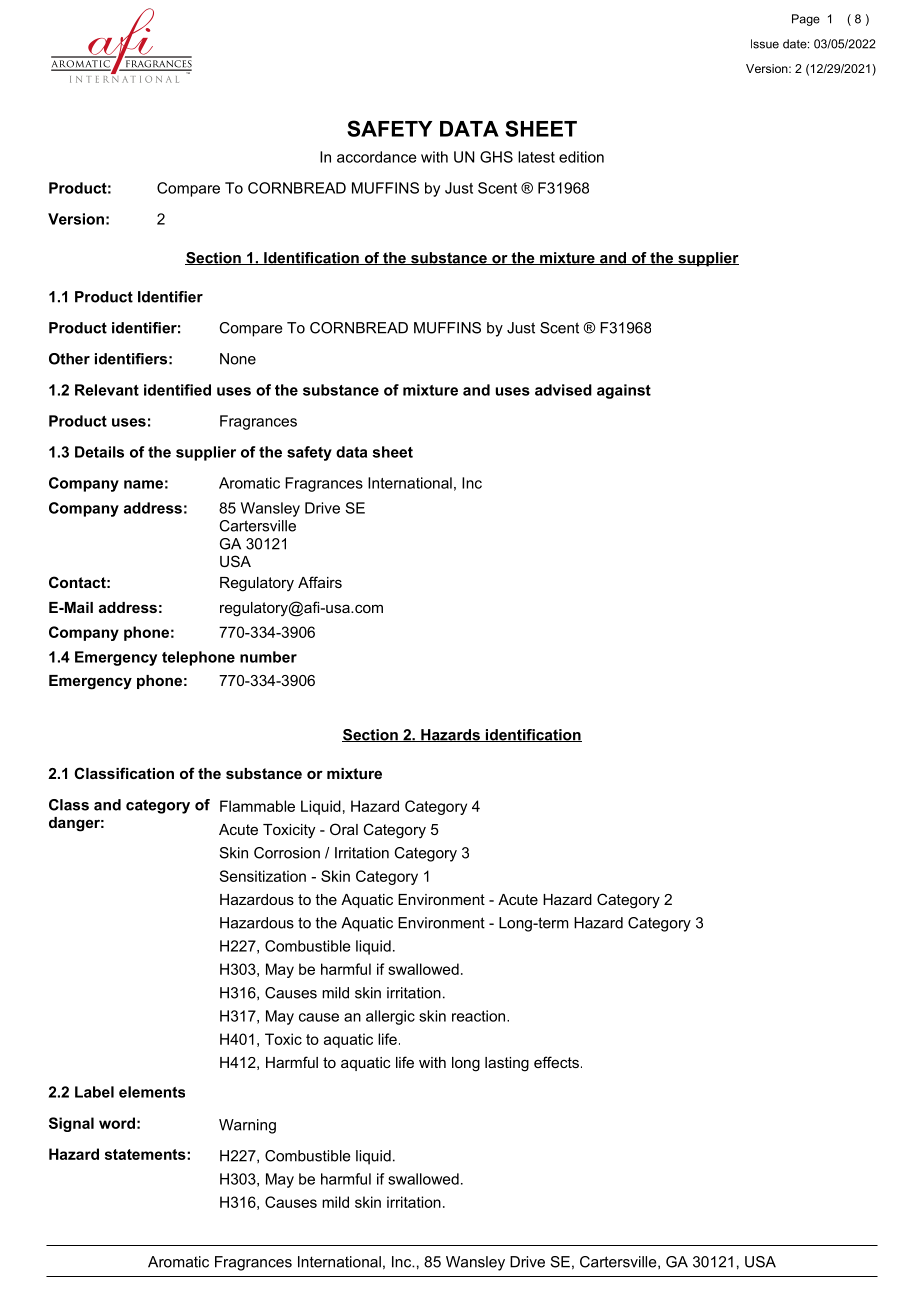 Image resolution: width=924 pixels, height=1308 pixels. Describe the element at coordinates (624, 391) in the screenshot. I see `against` at that location.
